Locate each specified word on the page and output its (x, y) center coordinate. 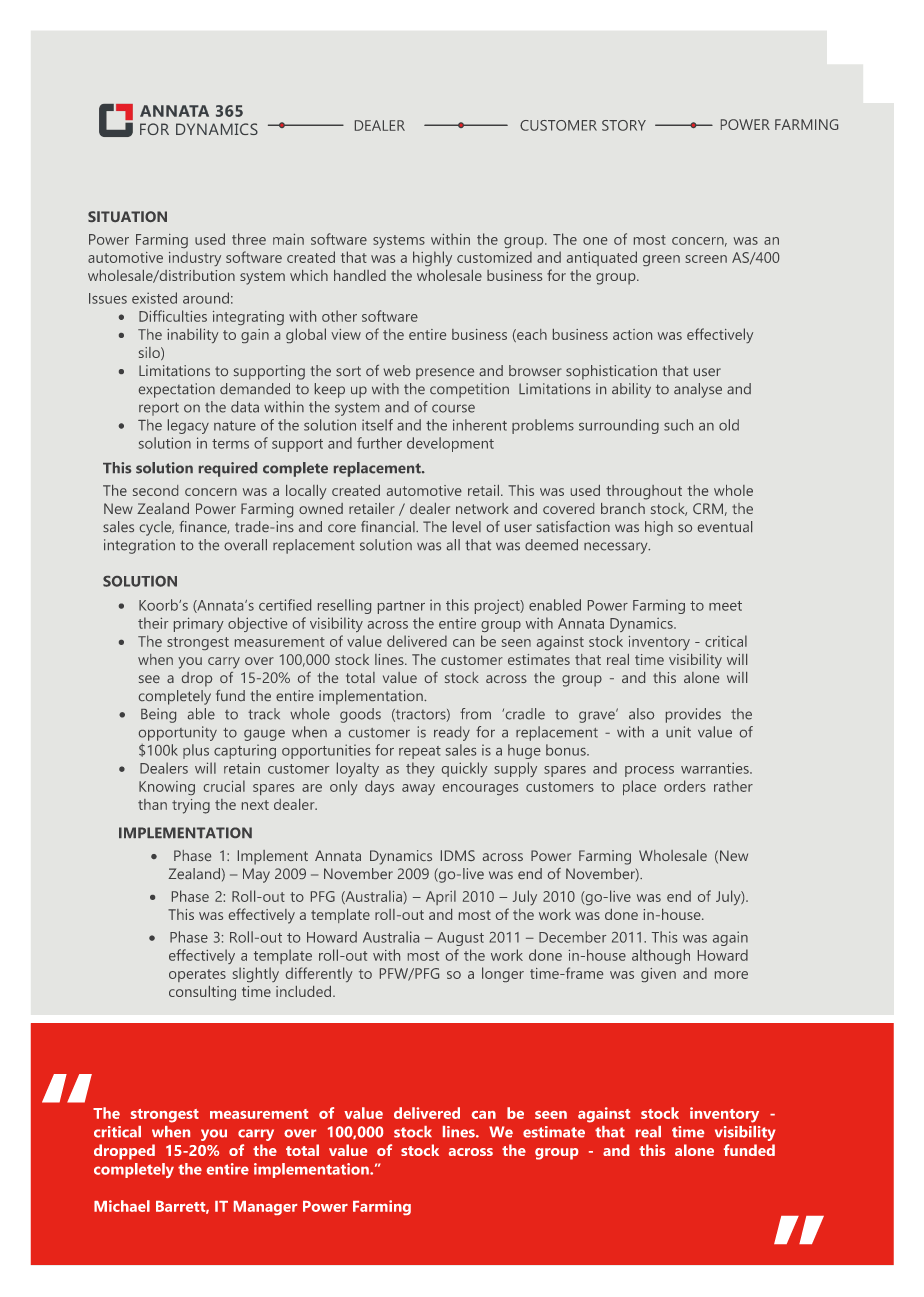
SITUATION (127, 216)
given (658, 975)
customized (494, 257)
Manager (265, 1208)
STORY (624, 125)
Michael (122, 1206)
